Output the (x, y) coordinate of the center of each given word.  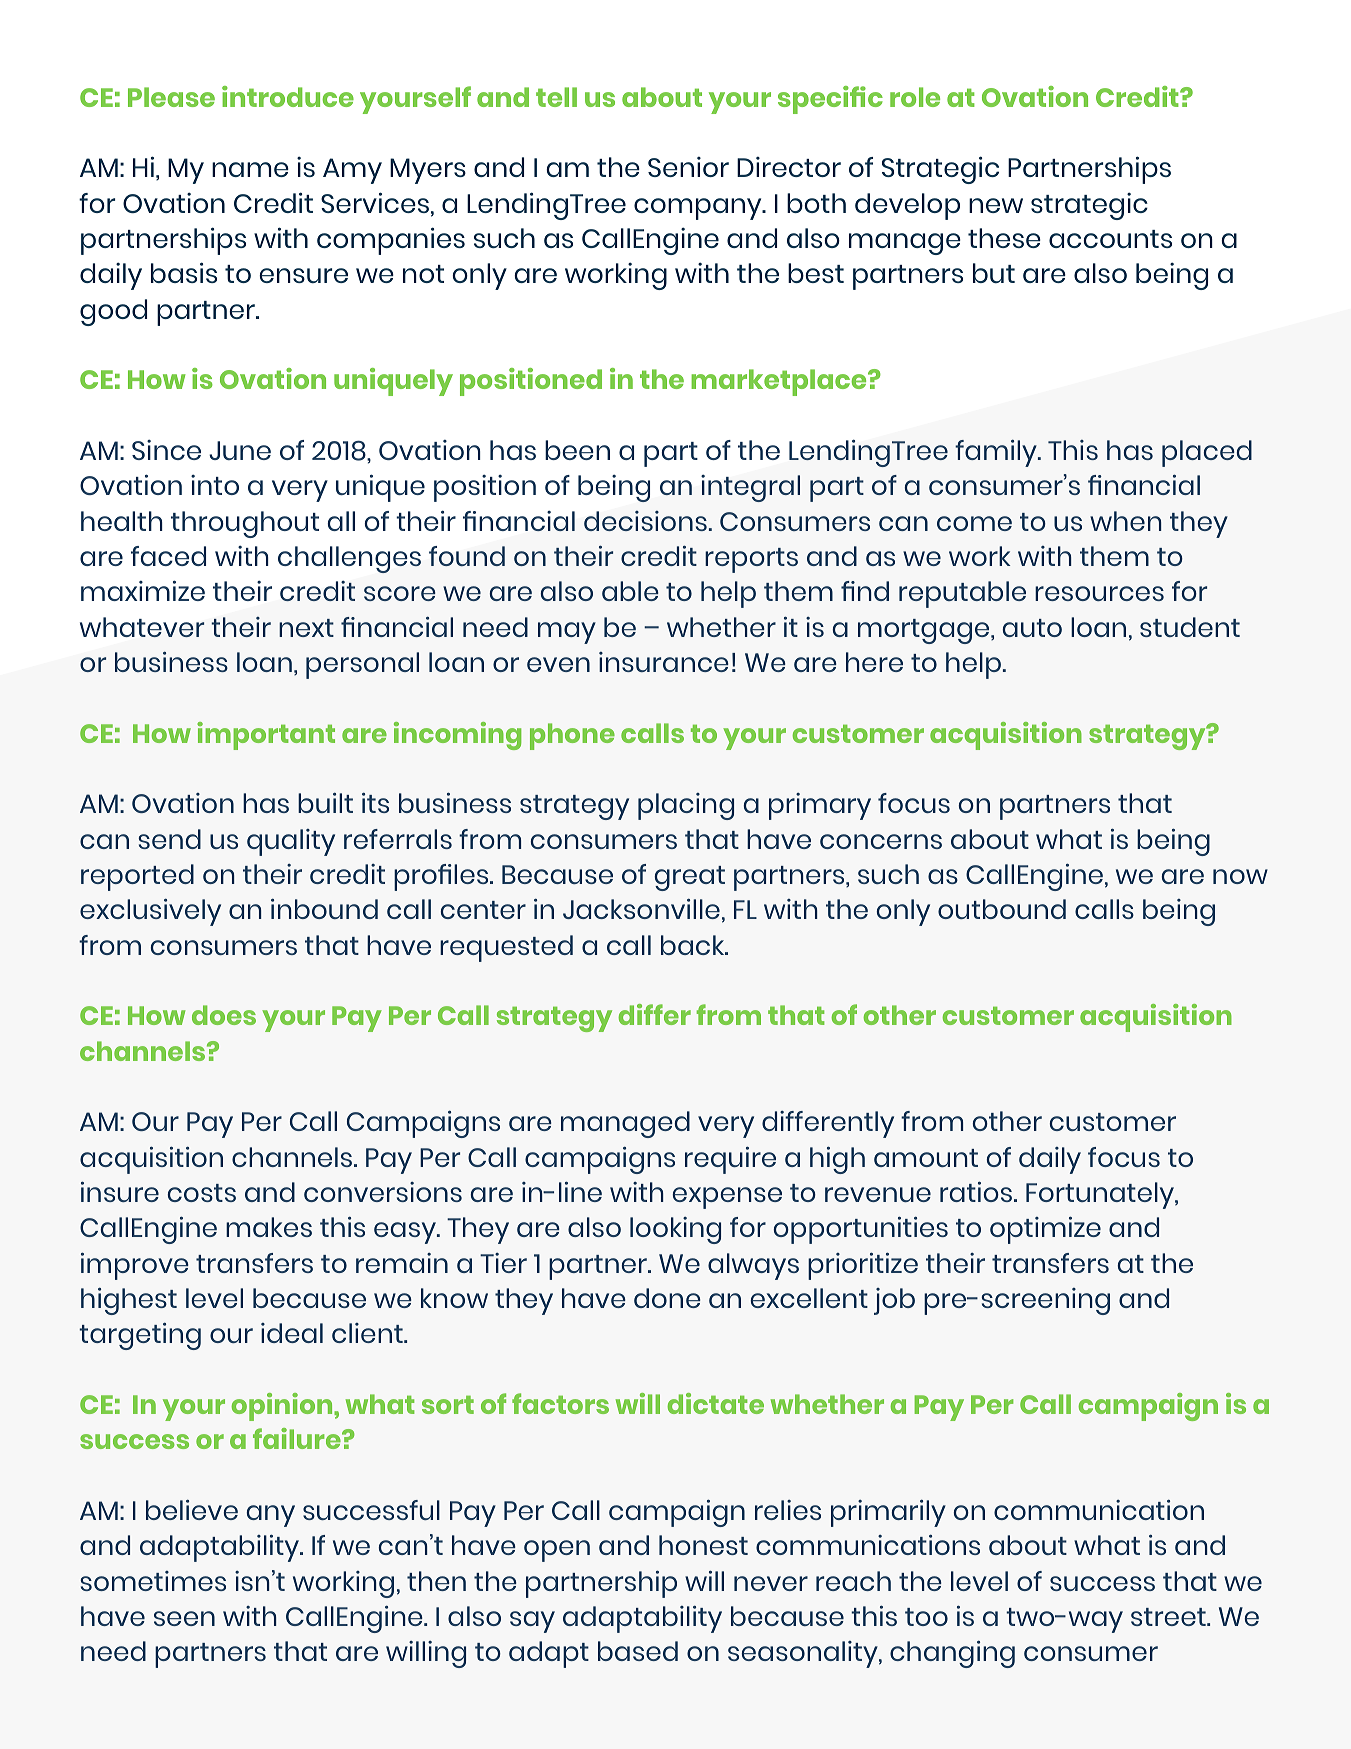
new (996, 205)
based (638, 1651)
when (1125, 521)
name (250, 169)
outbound (1002, 909)
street (1169, 1617)
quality (291, 842)
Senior (688, 167)
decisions (645, 521)
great (690, 878)
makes (269, 1227)
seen (184, 1618)
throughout (245, 524)
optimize (1045, 1230)
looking (675, 1230)
